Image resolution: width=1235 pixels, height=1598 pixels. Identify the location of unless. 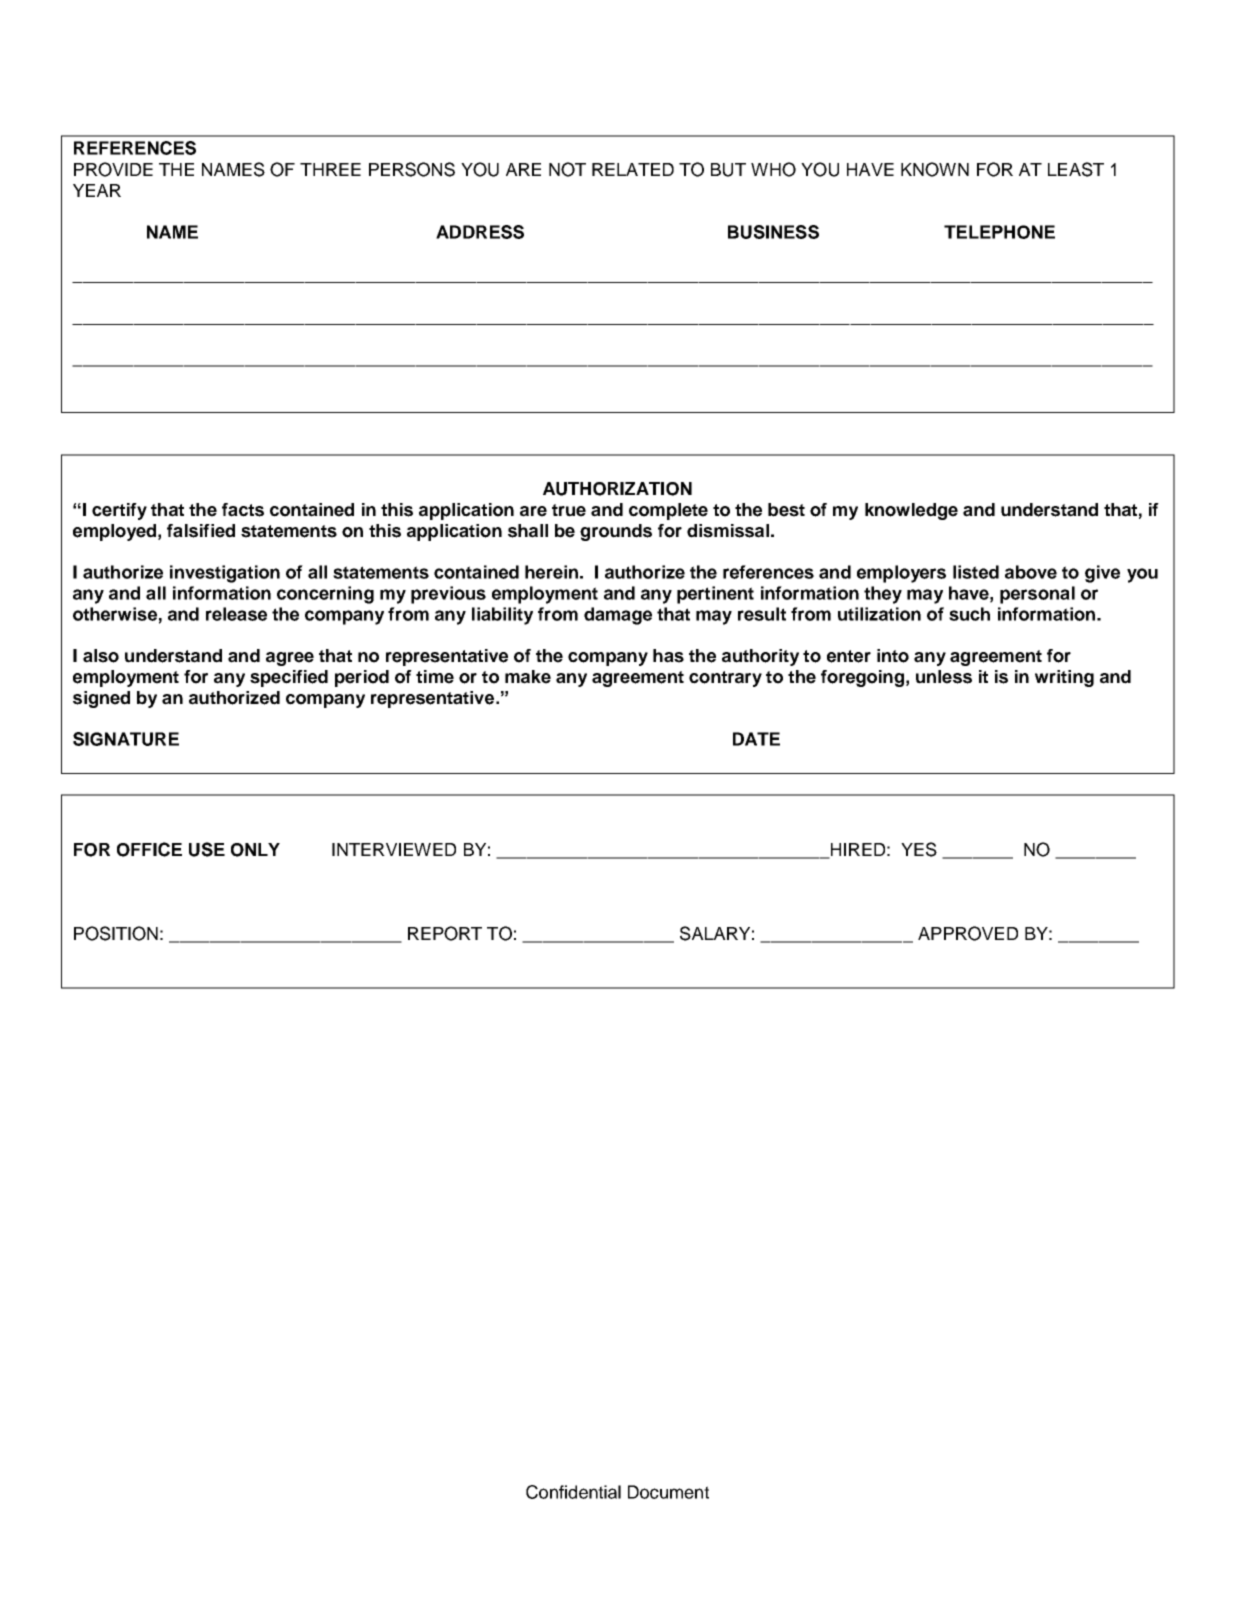
(944, 677).
